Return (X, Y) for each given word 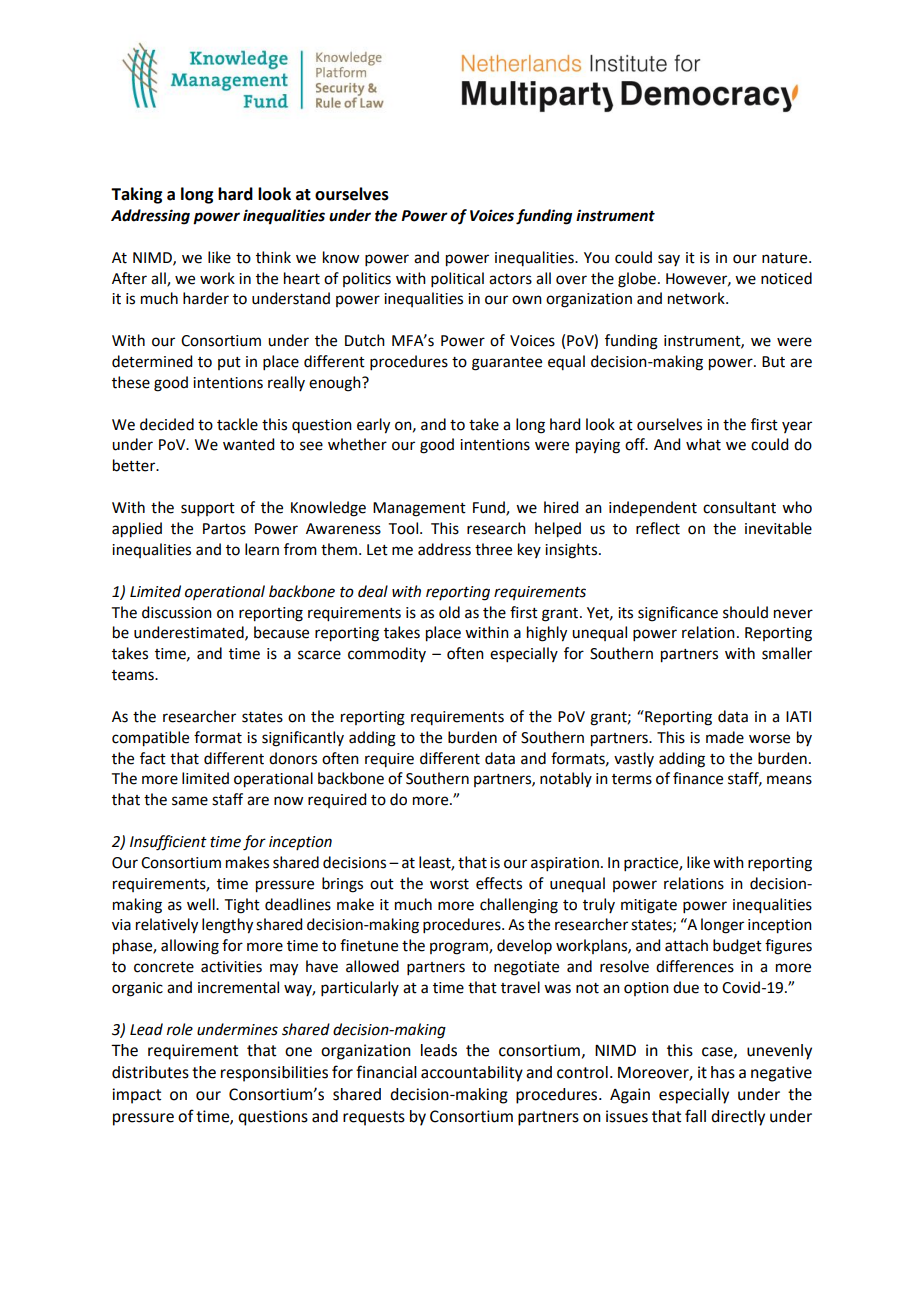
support (208, 509)
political (457, 279)
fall (695, 1116)
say (669, 260)
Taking (136, 195)
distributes (150, 1072)
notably (566, 779)
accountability (472, 1074)
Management (419, 509)
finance (698, 778)
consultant (739, 507)
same (190, 801)
